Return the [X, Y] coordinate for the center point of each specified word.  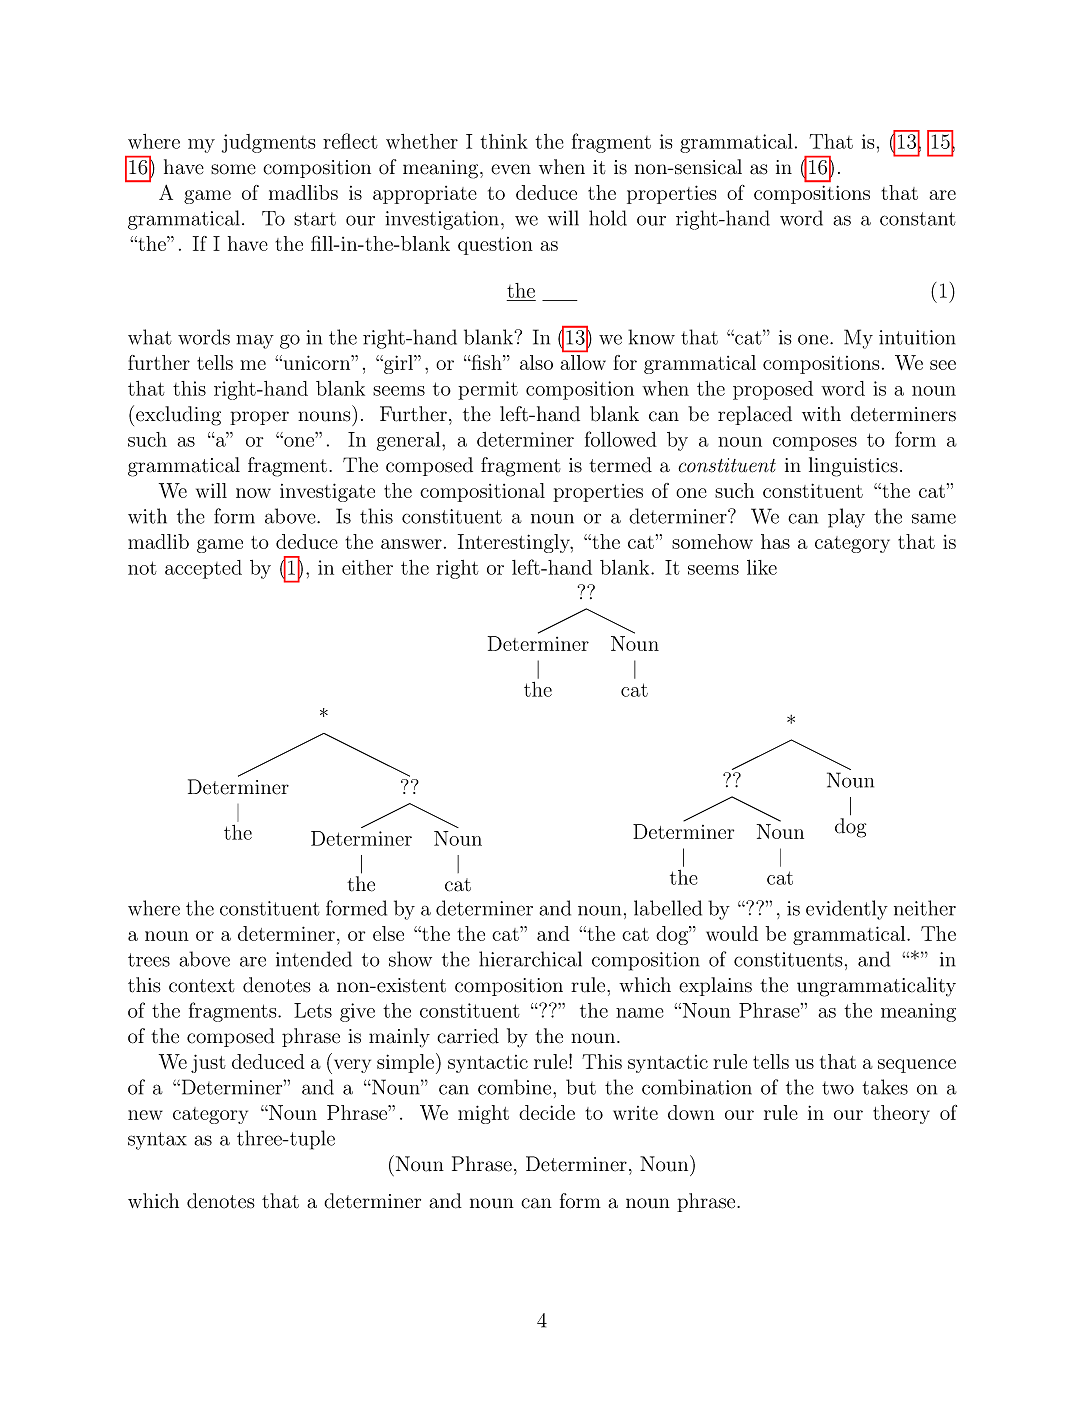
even [511, 169]
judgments [268, 143]
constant [918, 219]
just [208, 1063]
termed [620, 465]
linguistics [853, 467]
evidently [847, 910]
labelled [668, 908]
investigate [327, 492]
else [388, 933]
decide [547, 1112]
